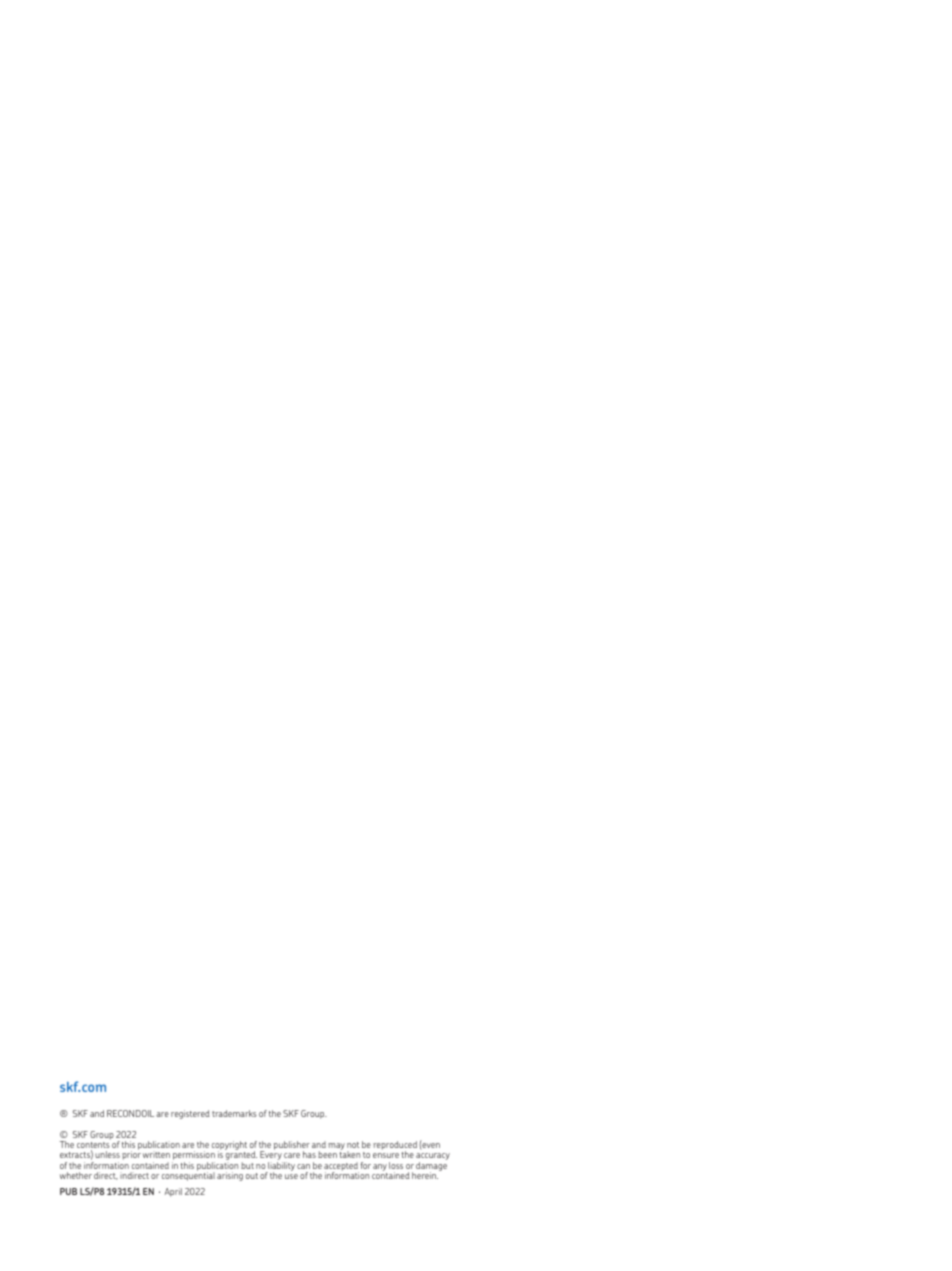 Image resolution: width=952 pixels, height=1271 pixels. I want to click on whether, so click(76, 1175).
